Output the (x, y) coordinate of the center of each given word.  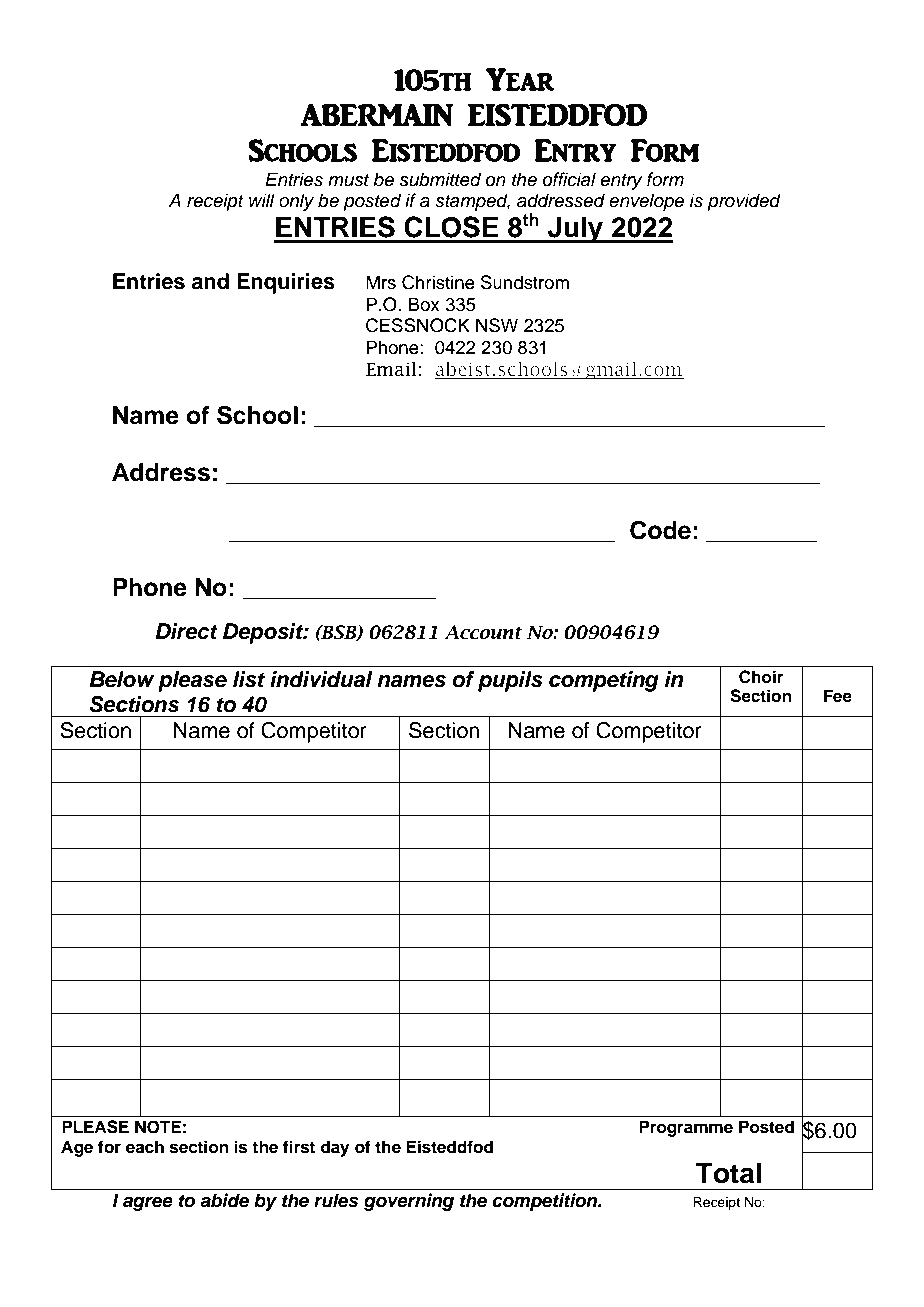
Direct (186, 631)
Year (520, 79)
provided (744, 202)
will (262, 200)
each (145, 1147)
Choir (761, 677)
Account (483, 632)
